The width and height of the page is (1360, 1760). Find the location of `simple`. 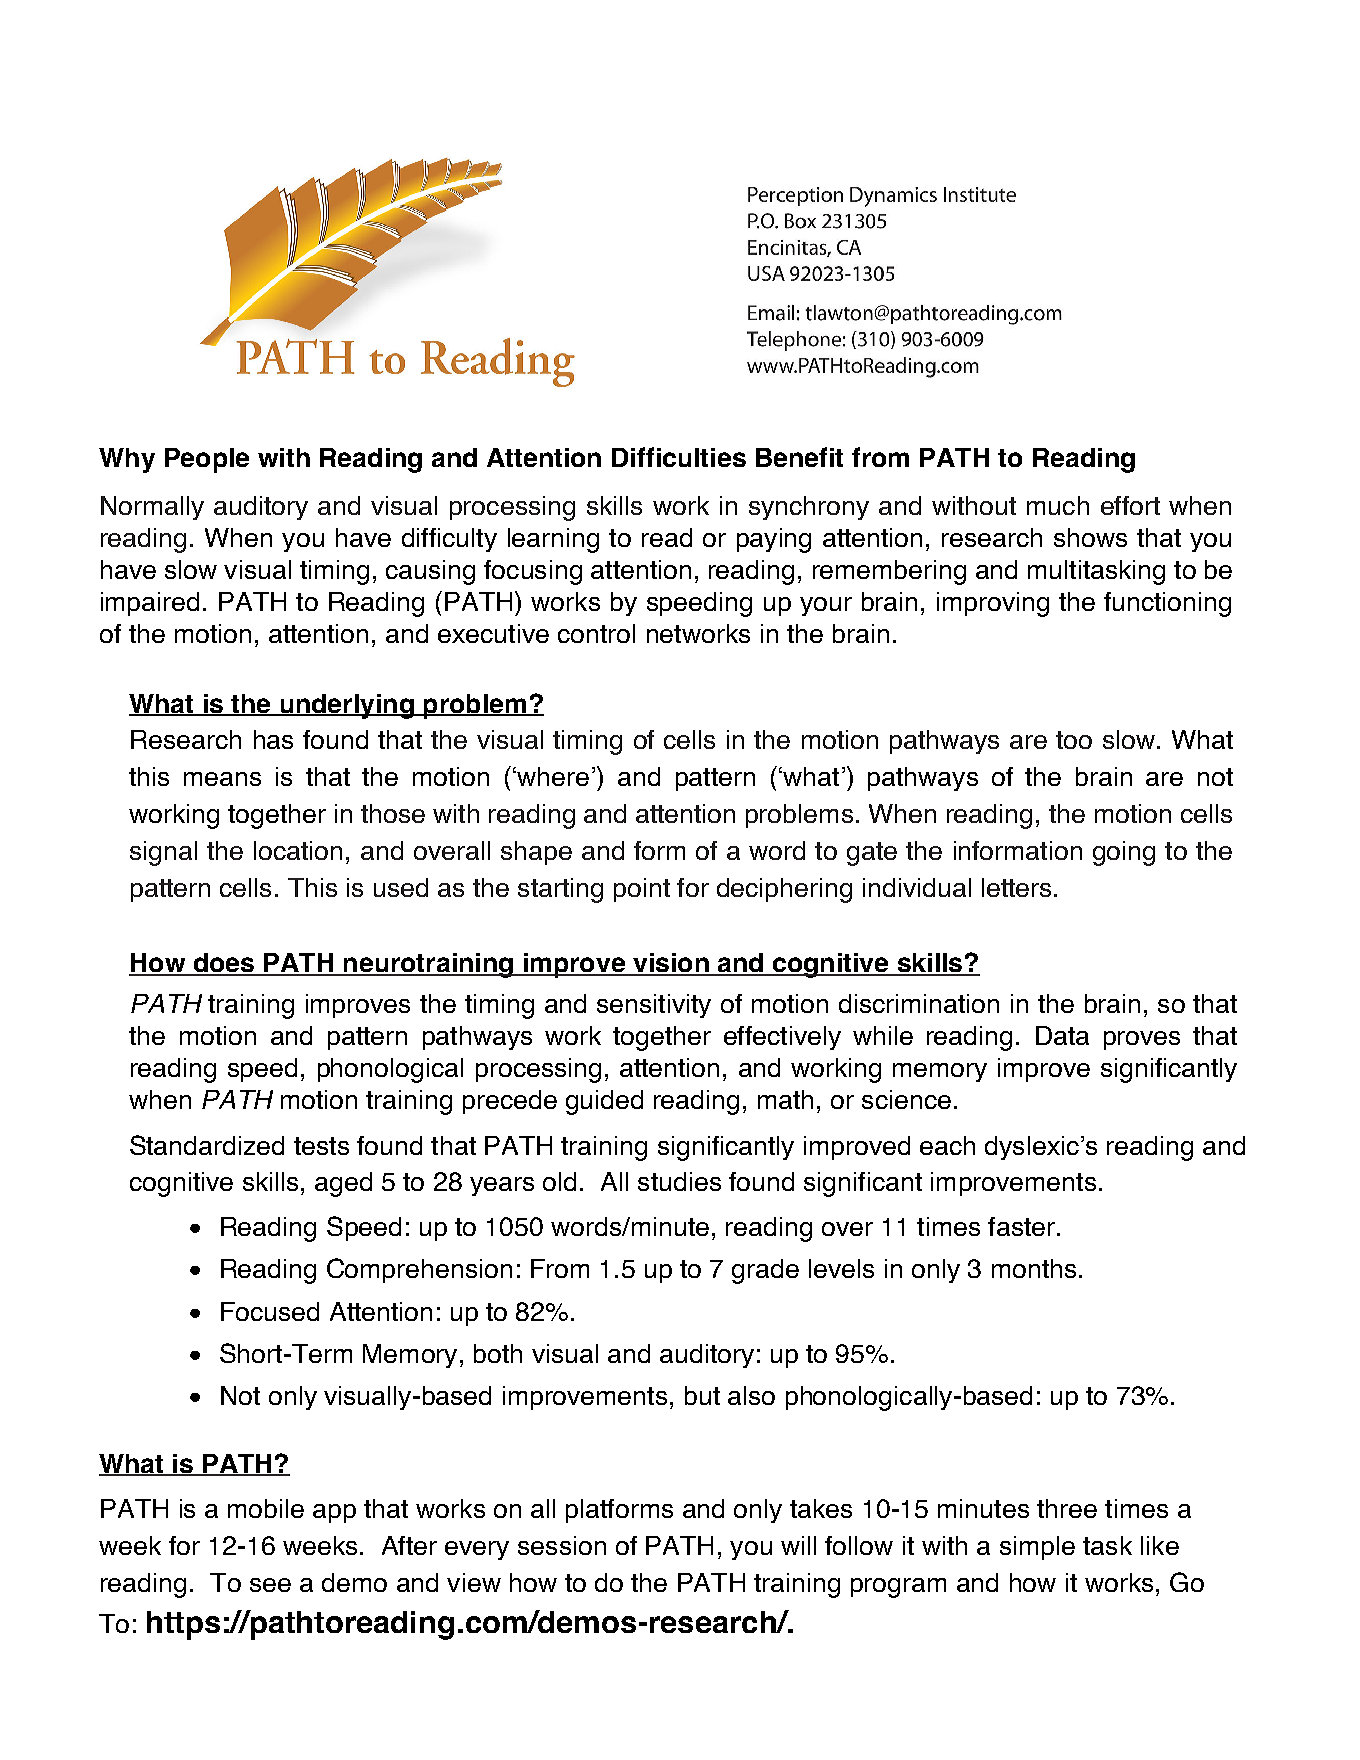

simple is located at coordinates (1037, 1548).
